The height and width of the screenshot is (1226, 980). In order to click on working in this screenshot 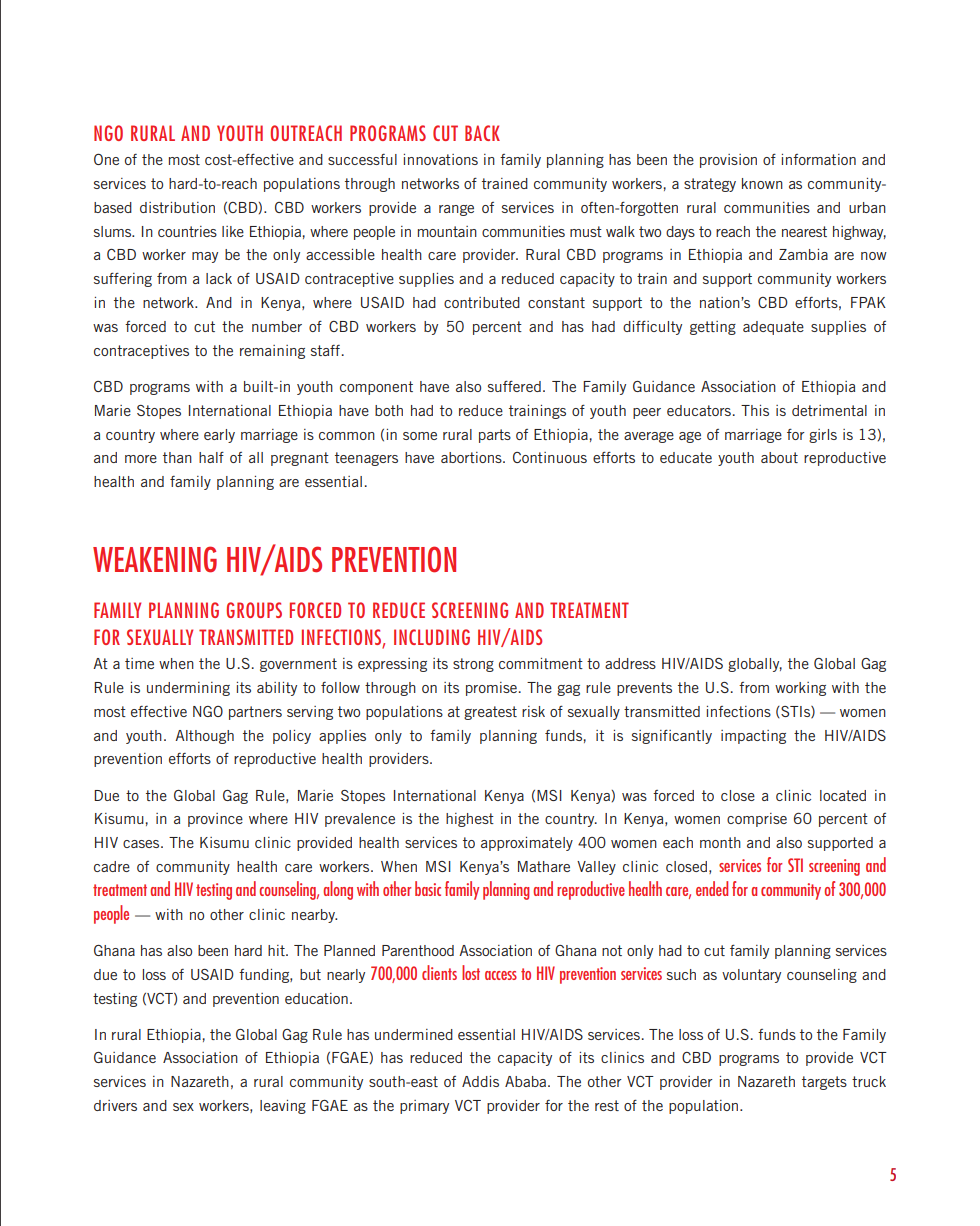, I will do `click(800, 689)`.
